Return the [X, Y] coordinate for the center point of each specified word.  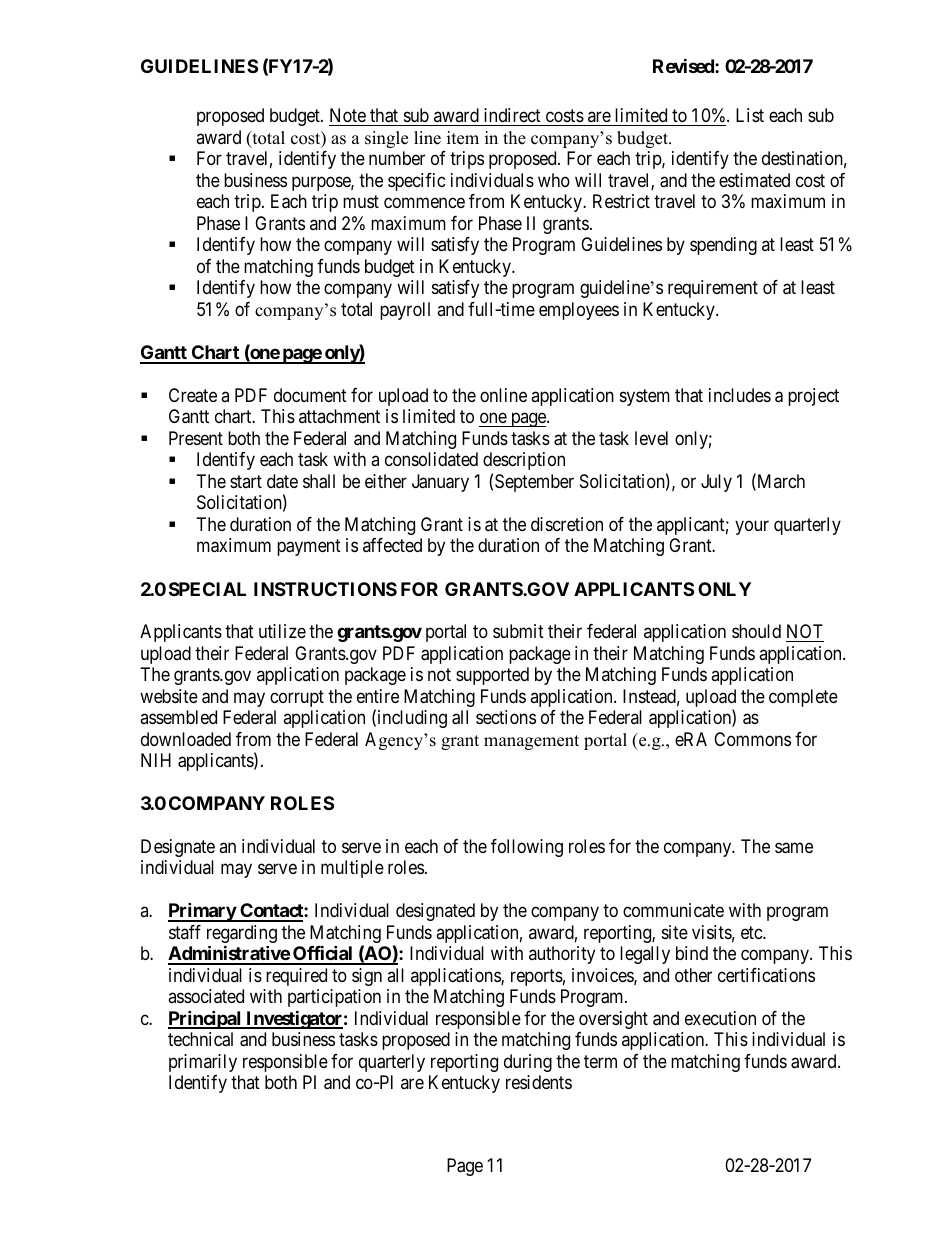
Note [348, 117]
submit [518, 631]
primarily [203, 1063]
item [463, 138]
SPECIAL [207, 589]
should [756, 631]
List [750, 115]
